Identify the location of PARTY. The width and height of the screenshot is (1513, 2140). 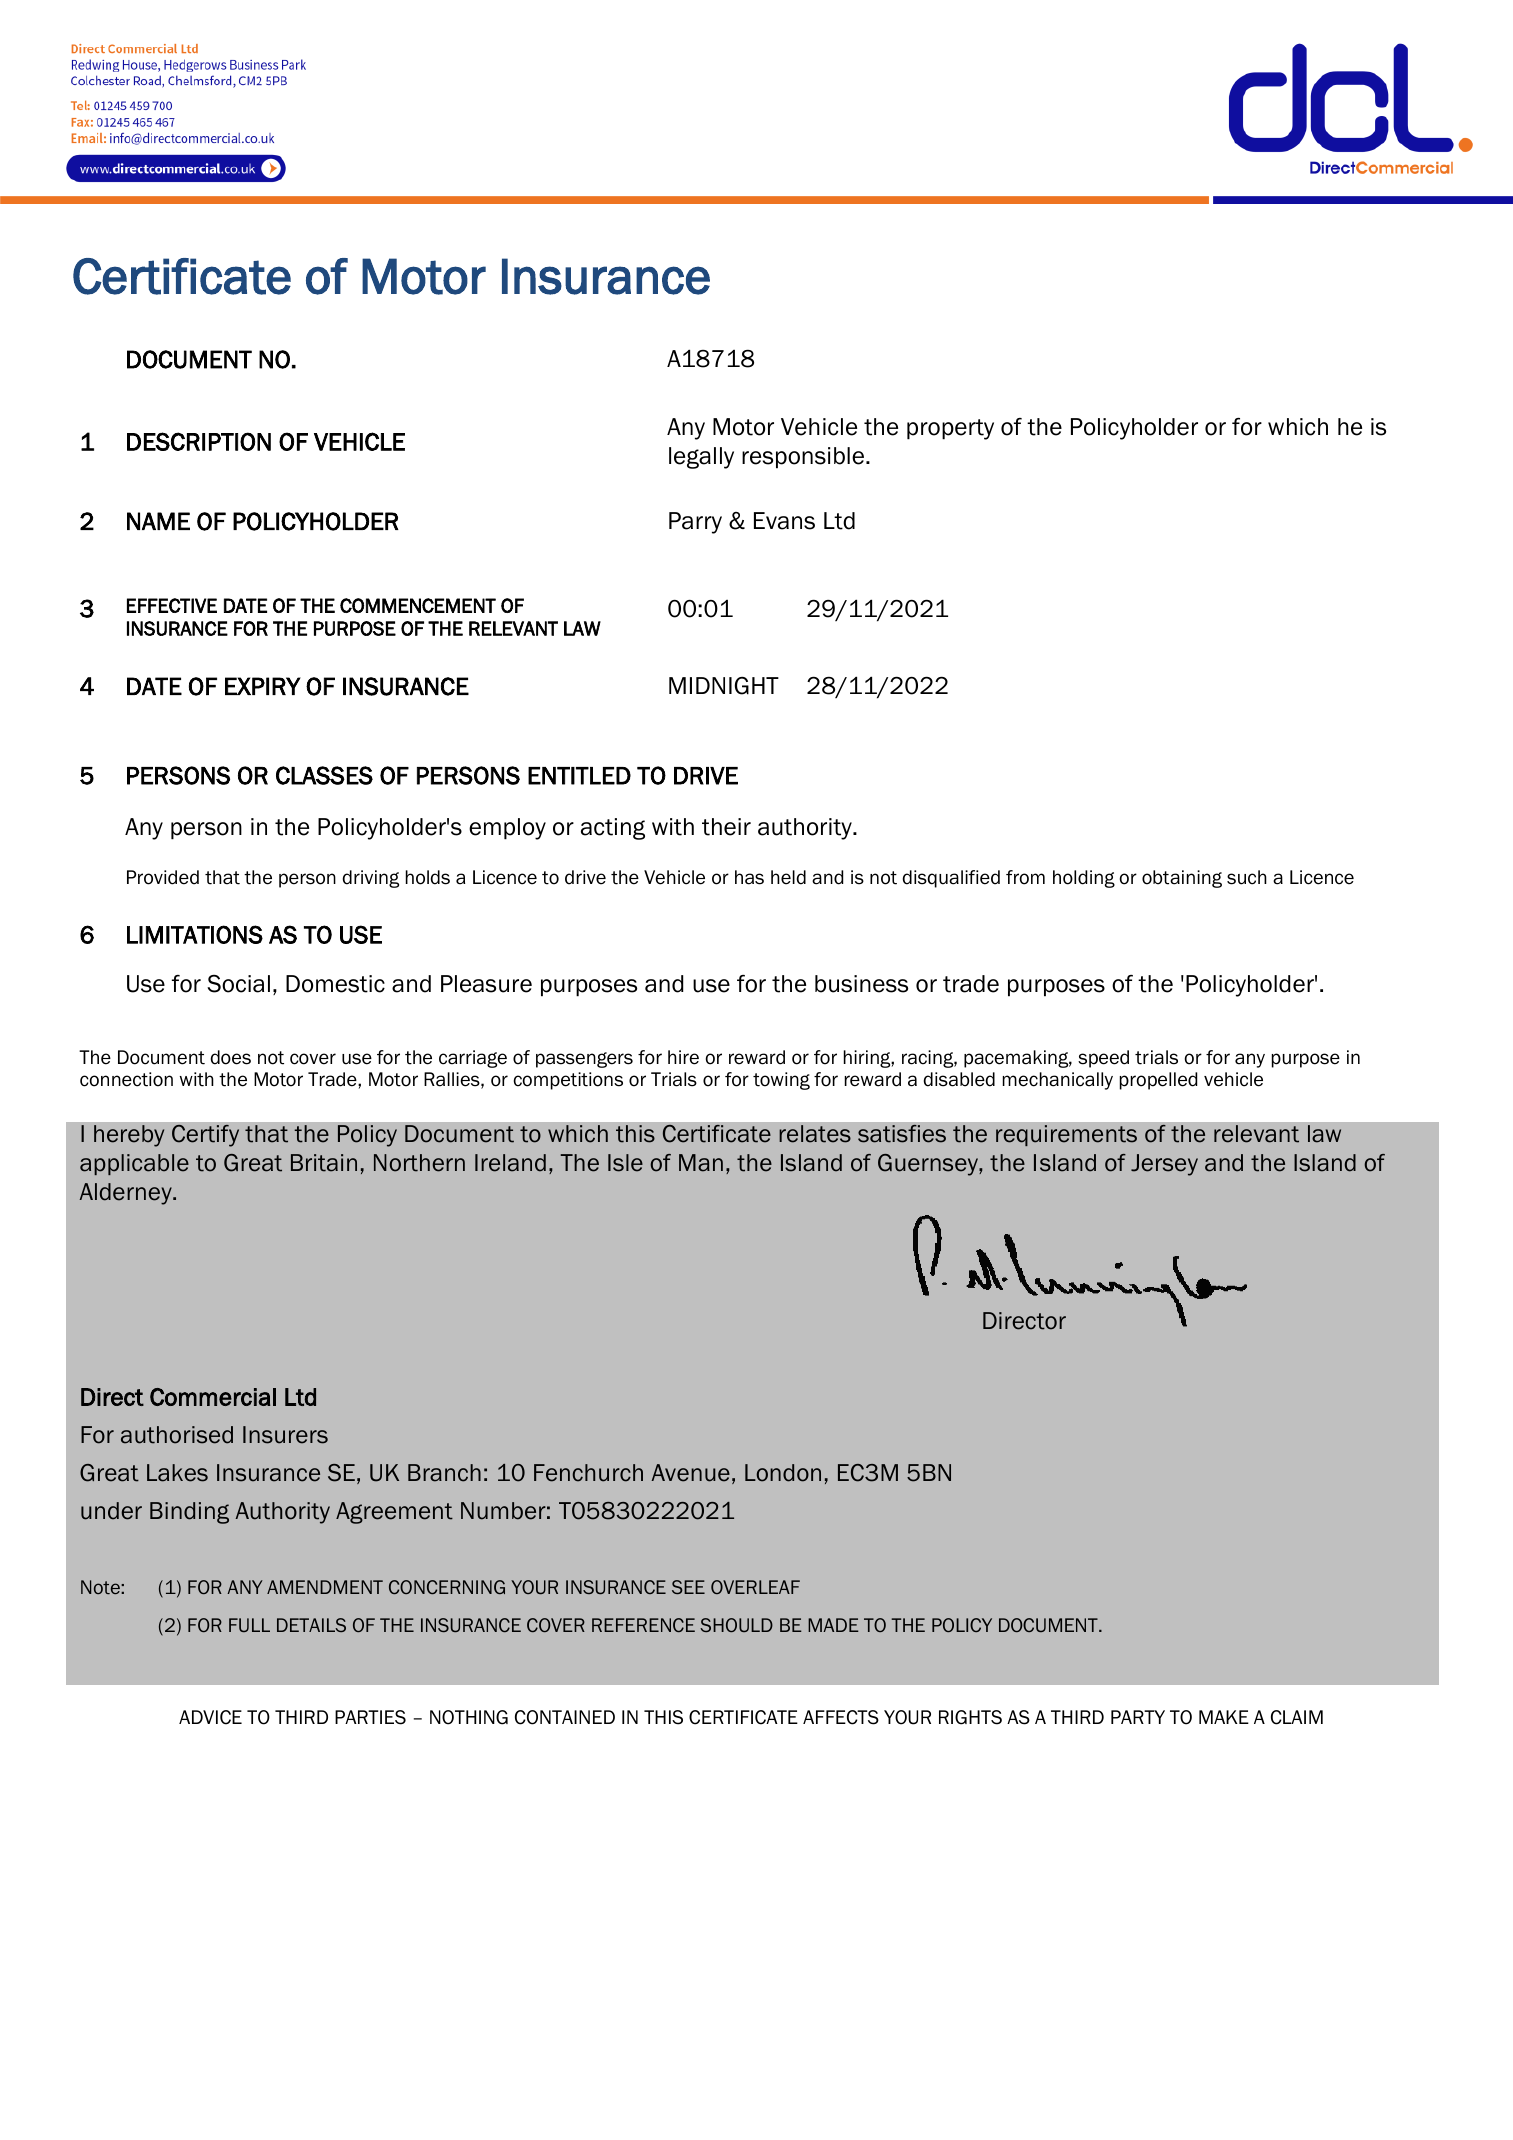
(1138, 1717).
